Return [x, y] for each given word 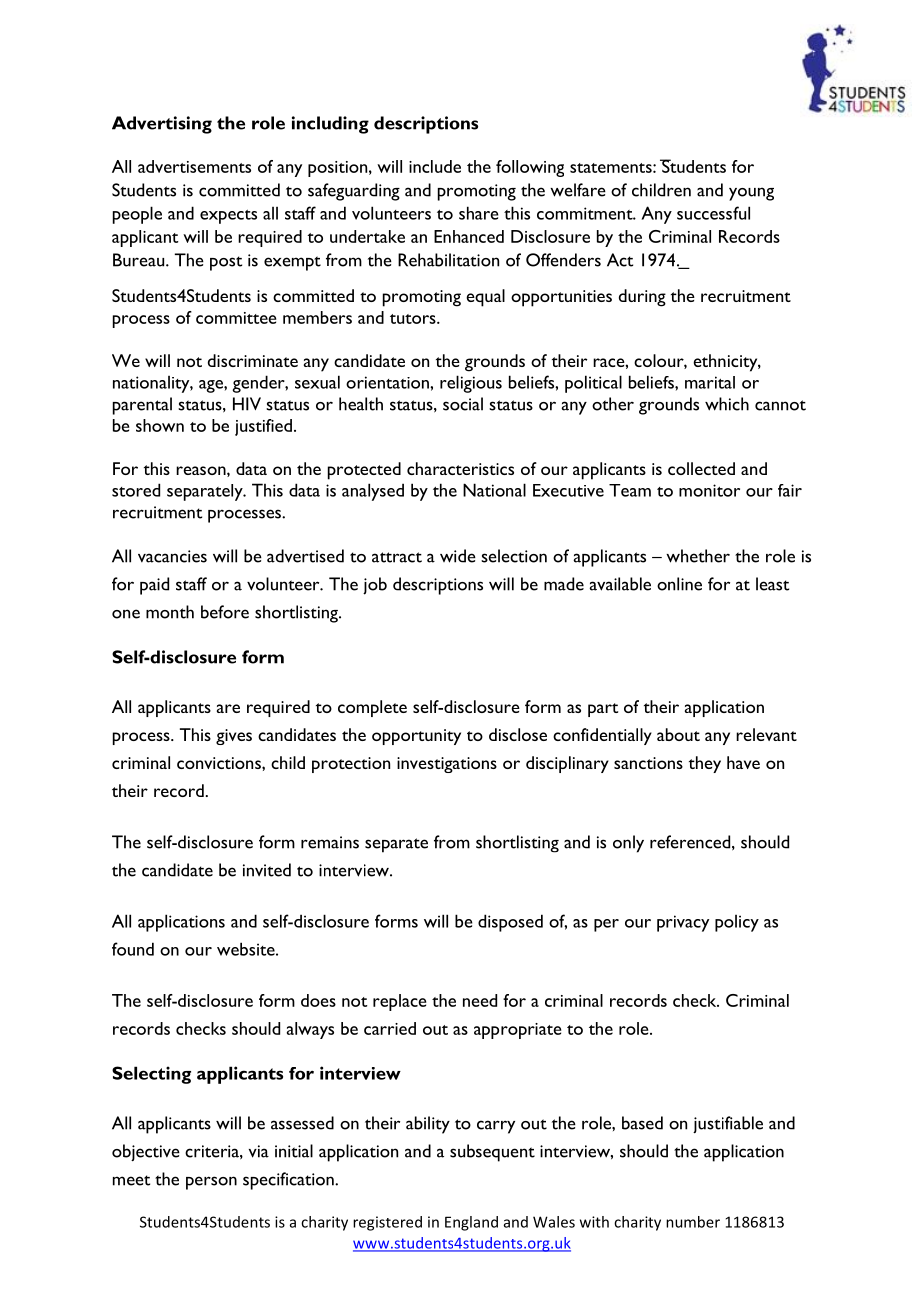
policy [737, 923]
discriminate [253, 360]
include [435, 166]
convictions [220, 763]
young [751, 194]
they [705, 764]
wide [458, 556]
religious [471, 384]
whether [698, 556]
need [480, 1000]
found [133, 949]
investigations [447, 765]
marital [710, 382]
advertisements [194, 166]
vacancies [172, 556]
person [211, 1183]
